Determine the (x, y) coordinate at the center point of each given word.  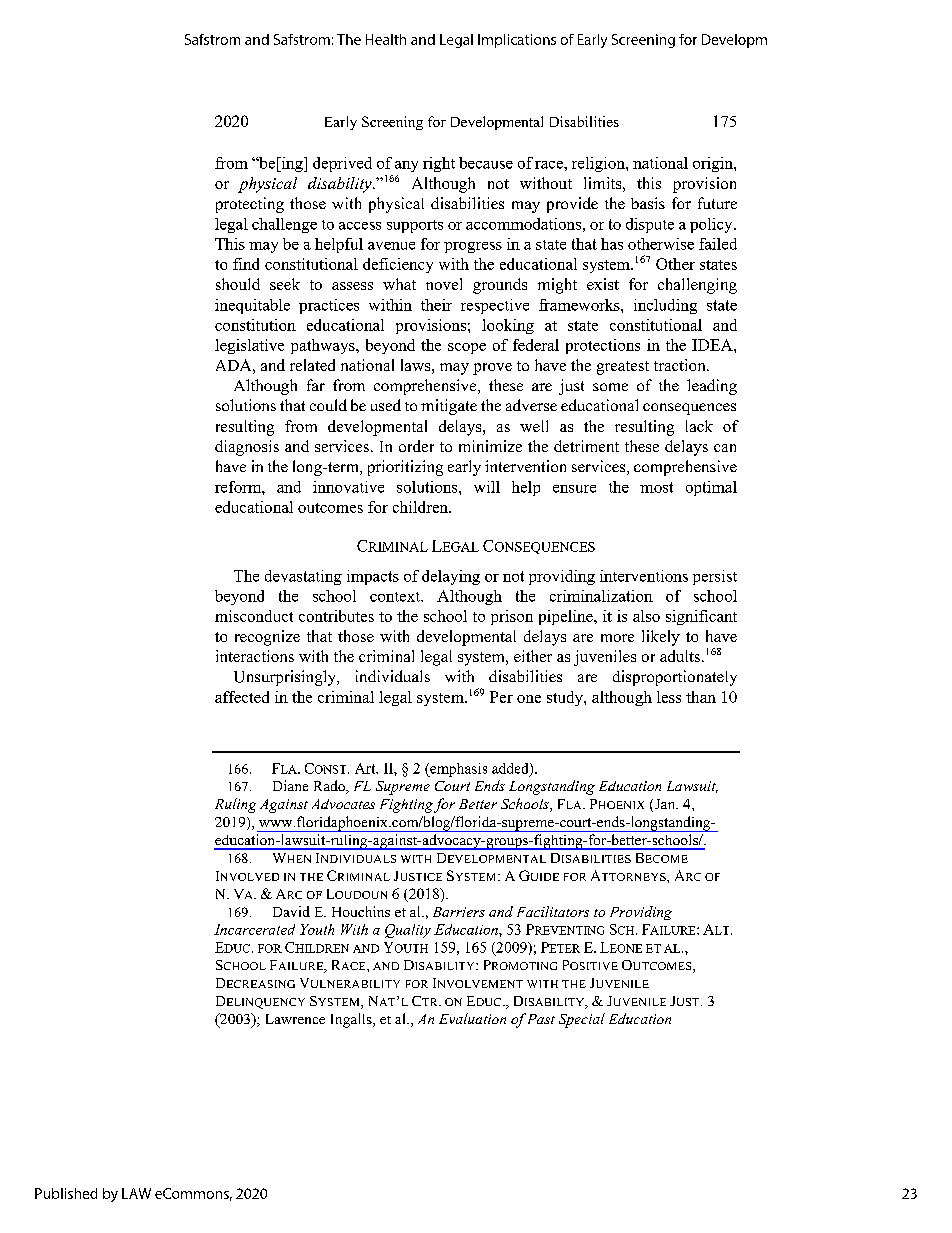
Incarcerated (254, 929)
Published (66, 1193)
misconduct (254, 616)
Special (582, 1020)
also (646, 616)
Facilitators (553, 911)
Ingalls (352, 1020)
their (436, 305)
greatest (623, 368)
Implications (517, 41)
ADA (235, 365)
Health (386, 39)
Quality (408, 931)
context (396, 597)
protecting (250, 205)
